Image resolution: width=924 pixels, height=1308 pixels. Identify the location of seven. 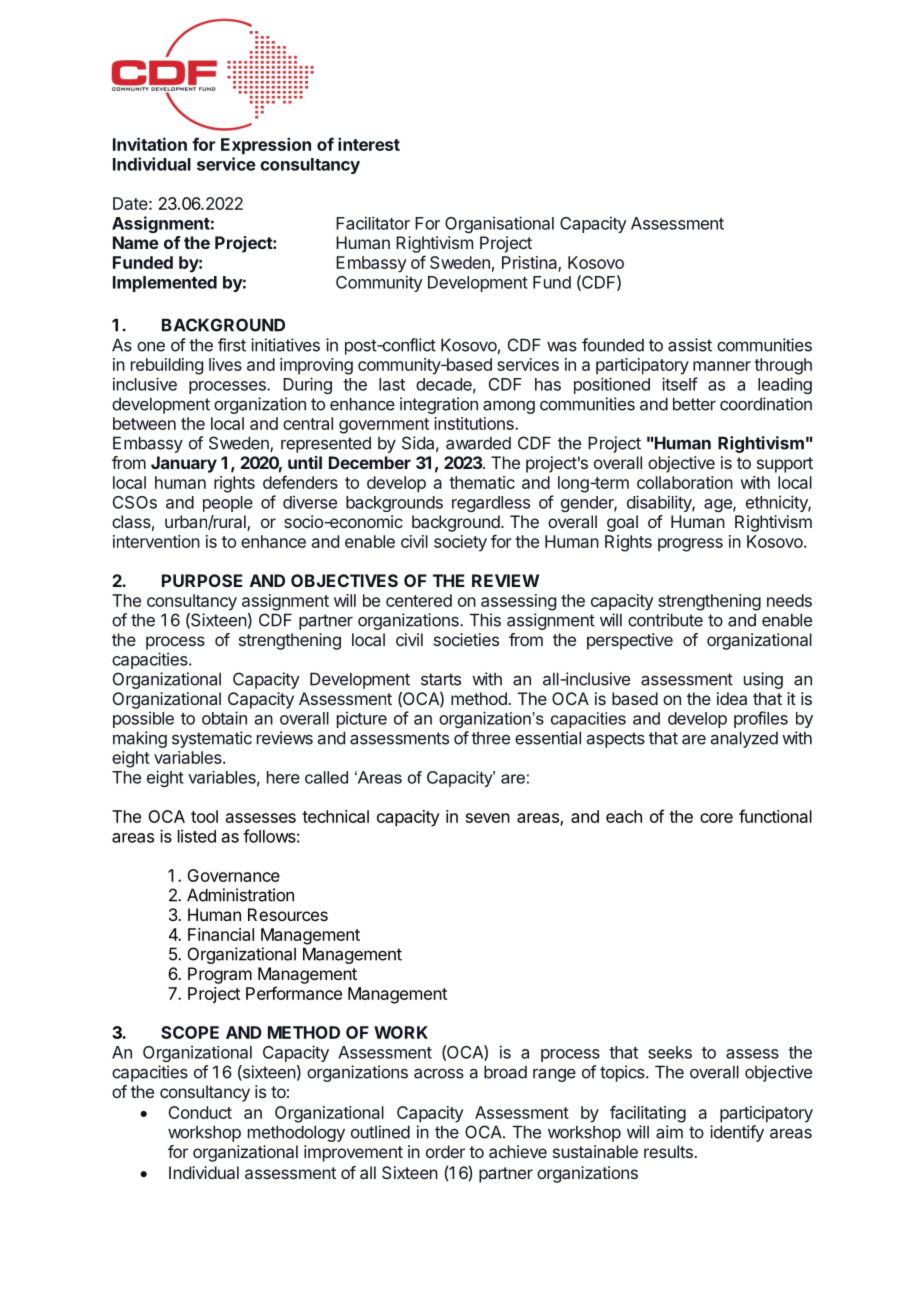
(488, 818).
